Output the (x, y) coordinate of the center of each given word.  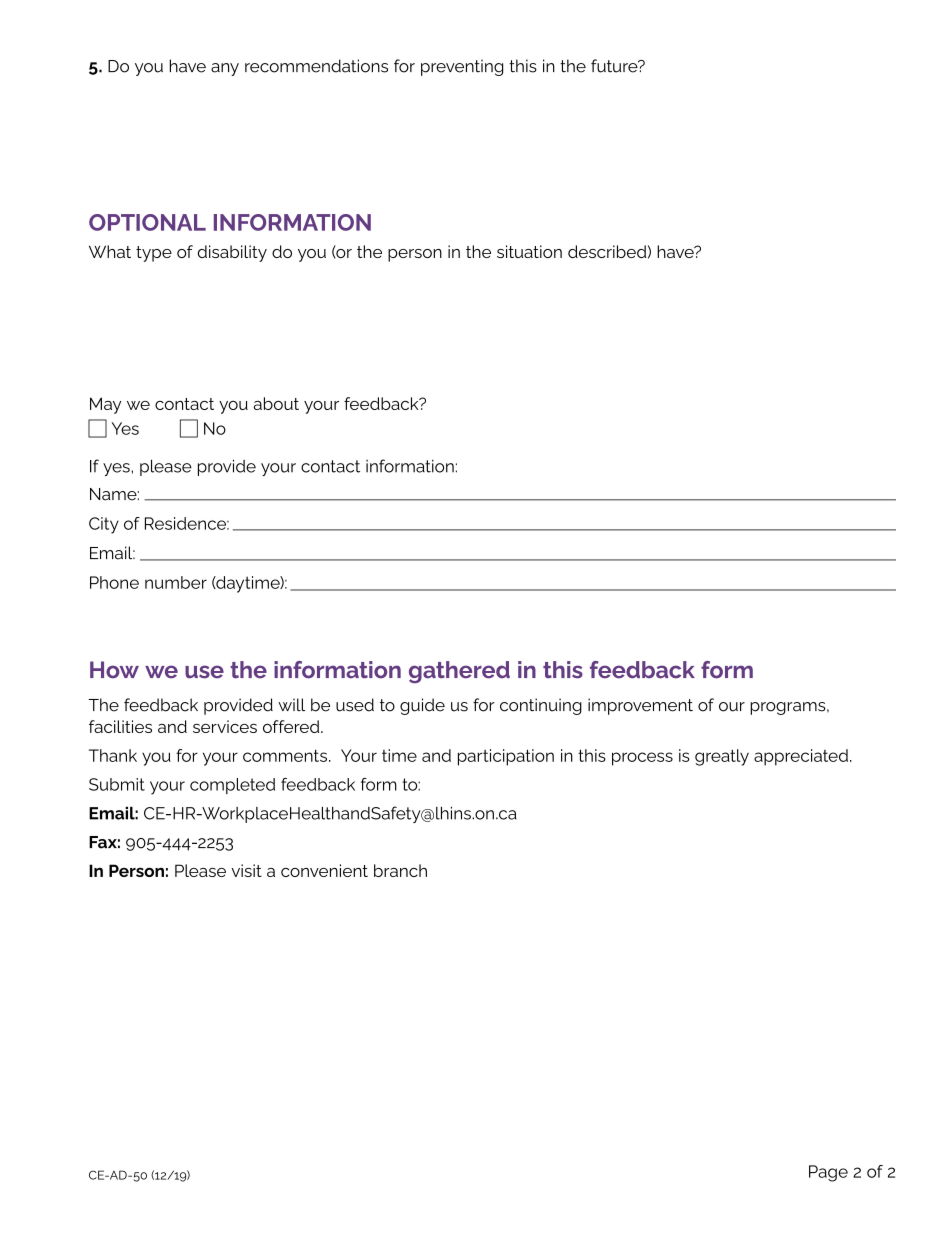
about (276, 403)
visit (246, 870)
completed (232, 786)
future (615, 66)
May (105, 405)
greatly (722, 757)
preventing (462, 67)
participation (506, 757)
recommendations (316, 66)
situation (529, 251)
